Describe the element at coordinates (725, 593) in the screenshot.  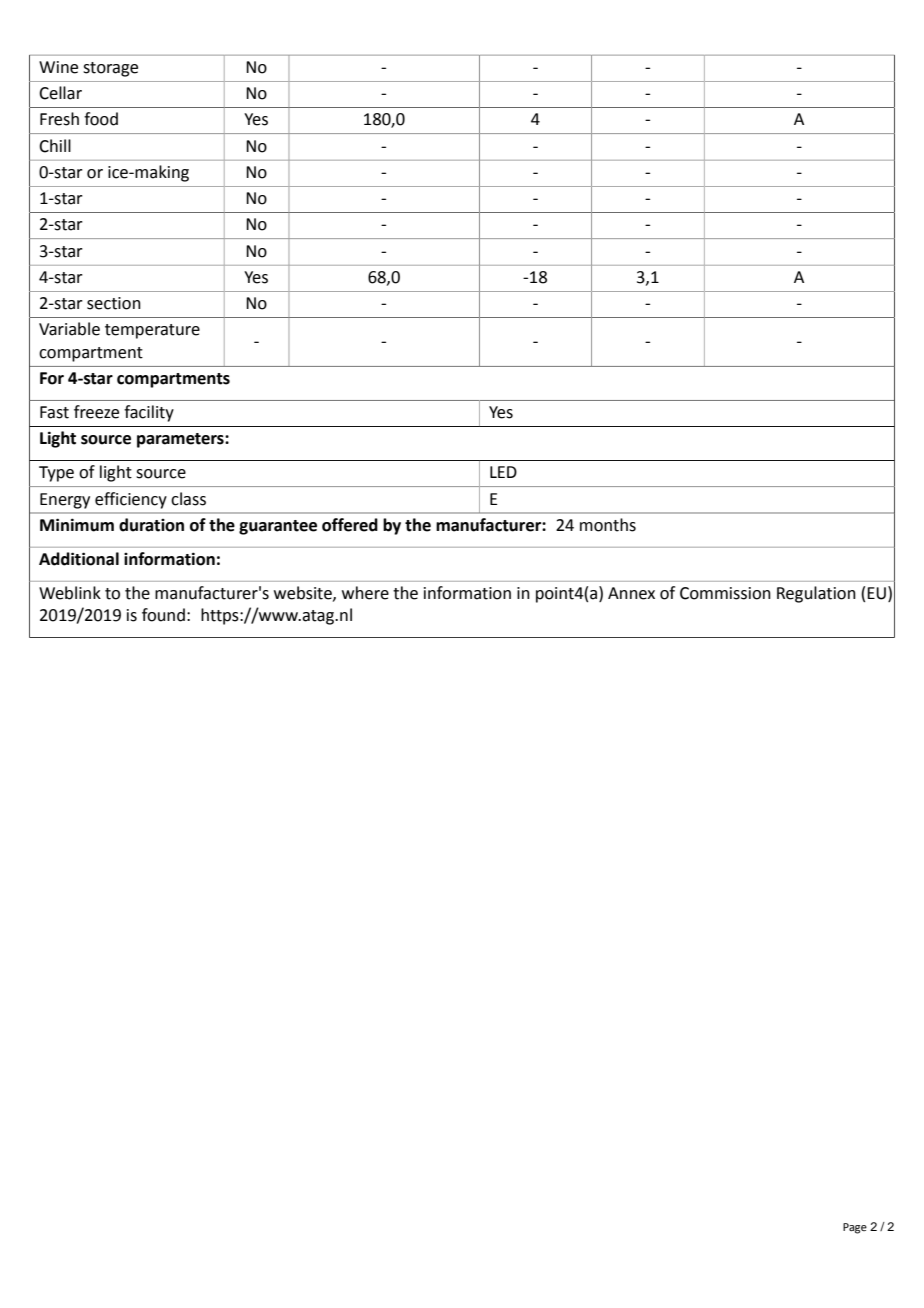
I see `Commission` at that location.
